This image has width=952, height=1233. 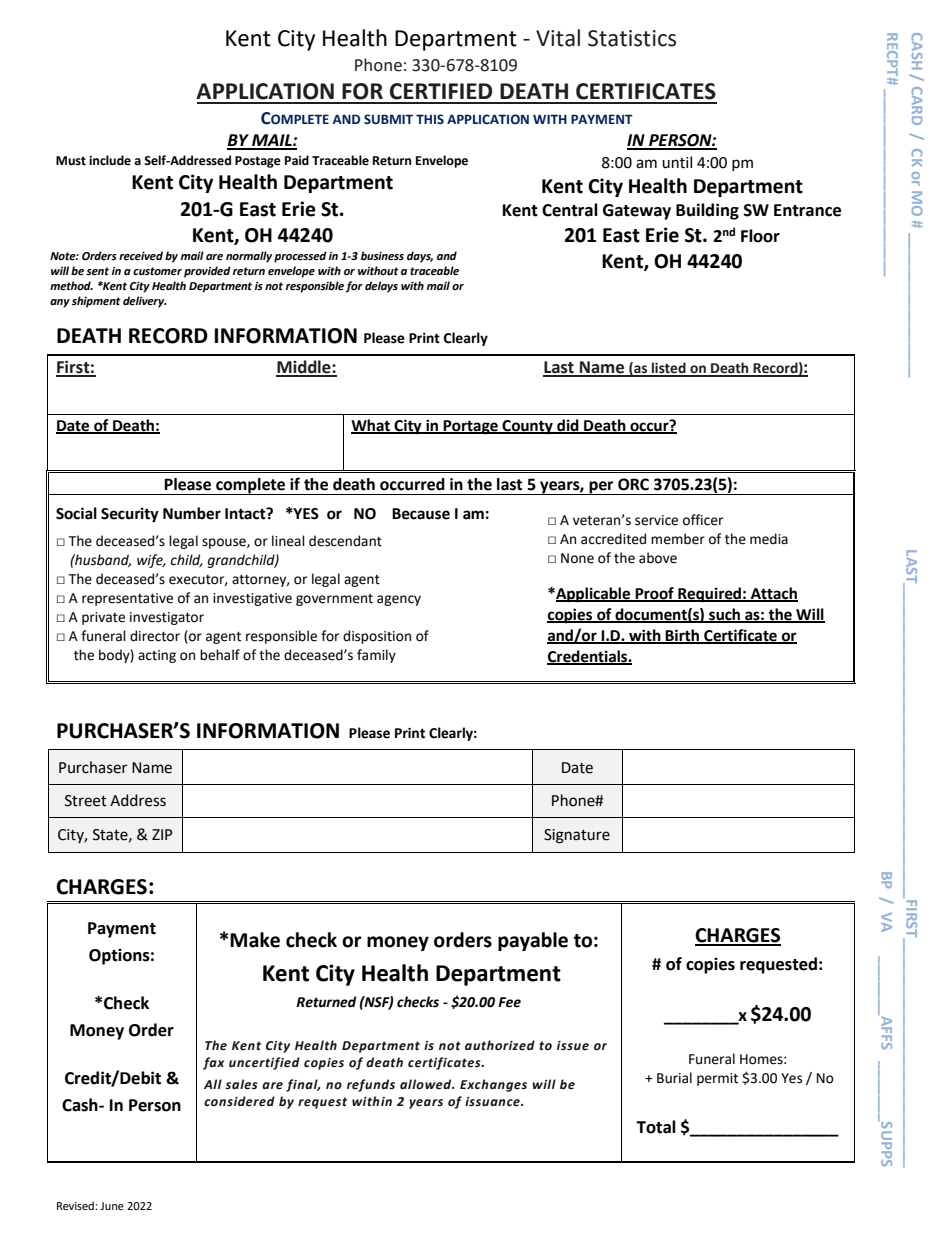 I want to click on Security, so click(x=130, y=515).
